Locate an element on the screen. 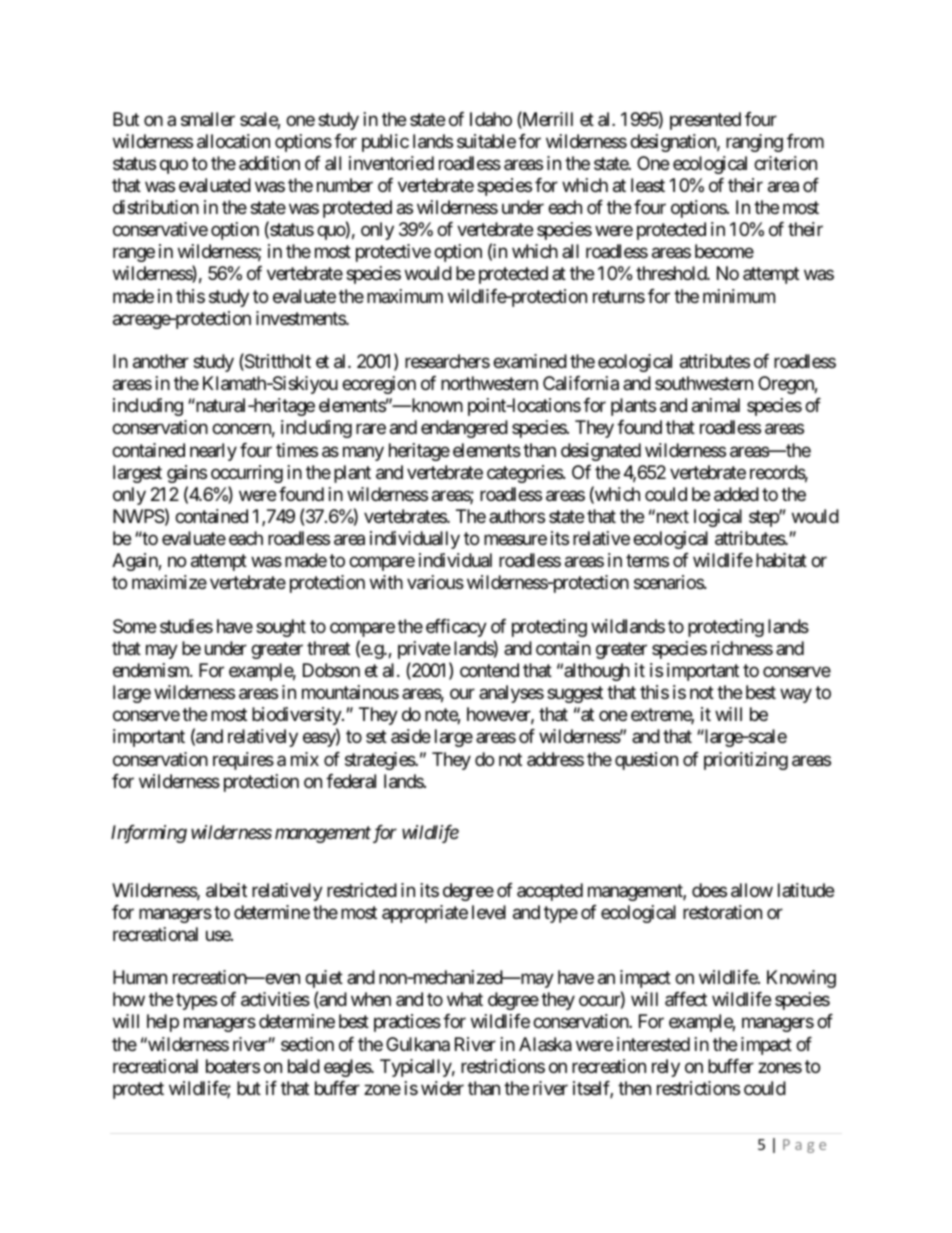  ranging is located at coordinates (754, 143).
